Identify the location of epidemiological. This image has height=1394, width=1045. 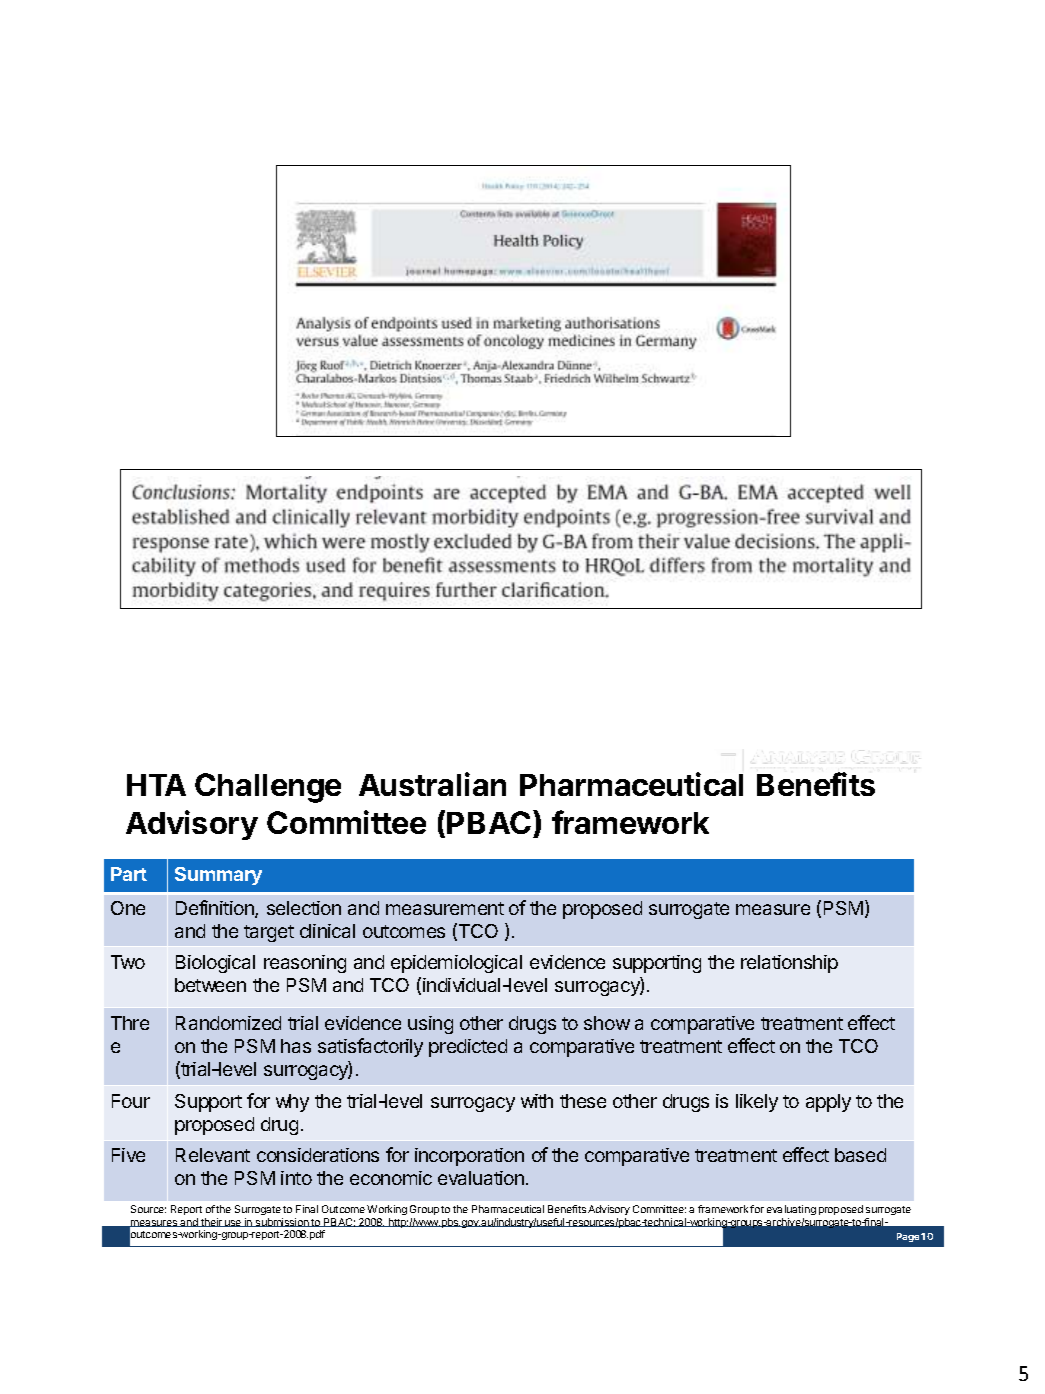
(456, 964).
